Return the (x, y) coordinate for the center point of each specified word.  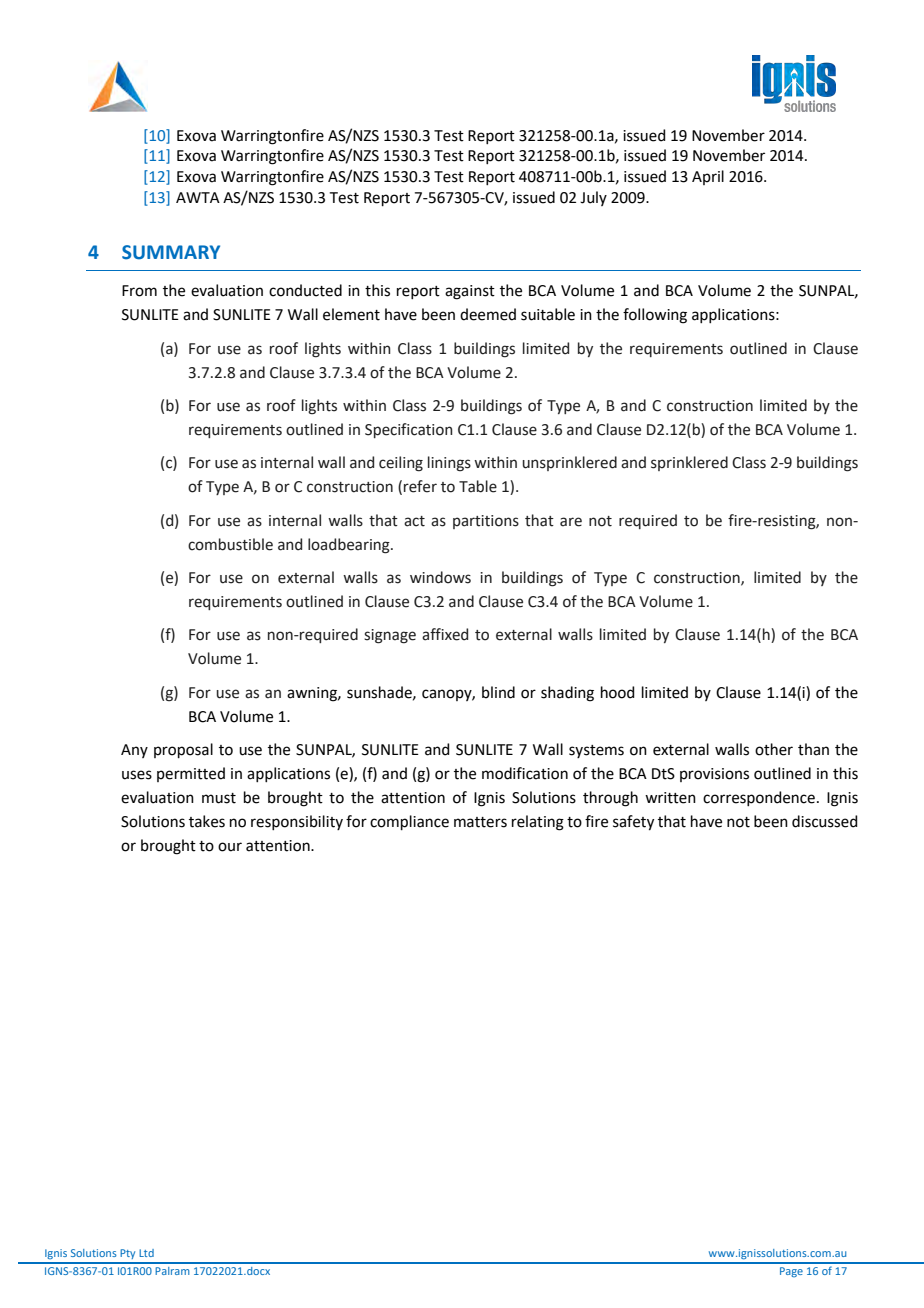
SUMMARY (171, 252)
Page (791, 1272)
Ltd (146, 1253)
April (708, 177)
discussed (825, 821)
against (470, 292)
